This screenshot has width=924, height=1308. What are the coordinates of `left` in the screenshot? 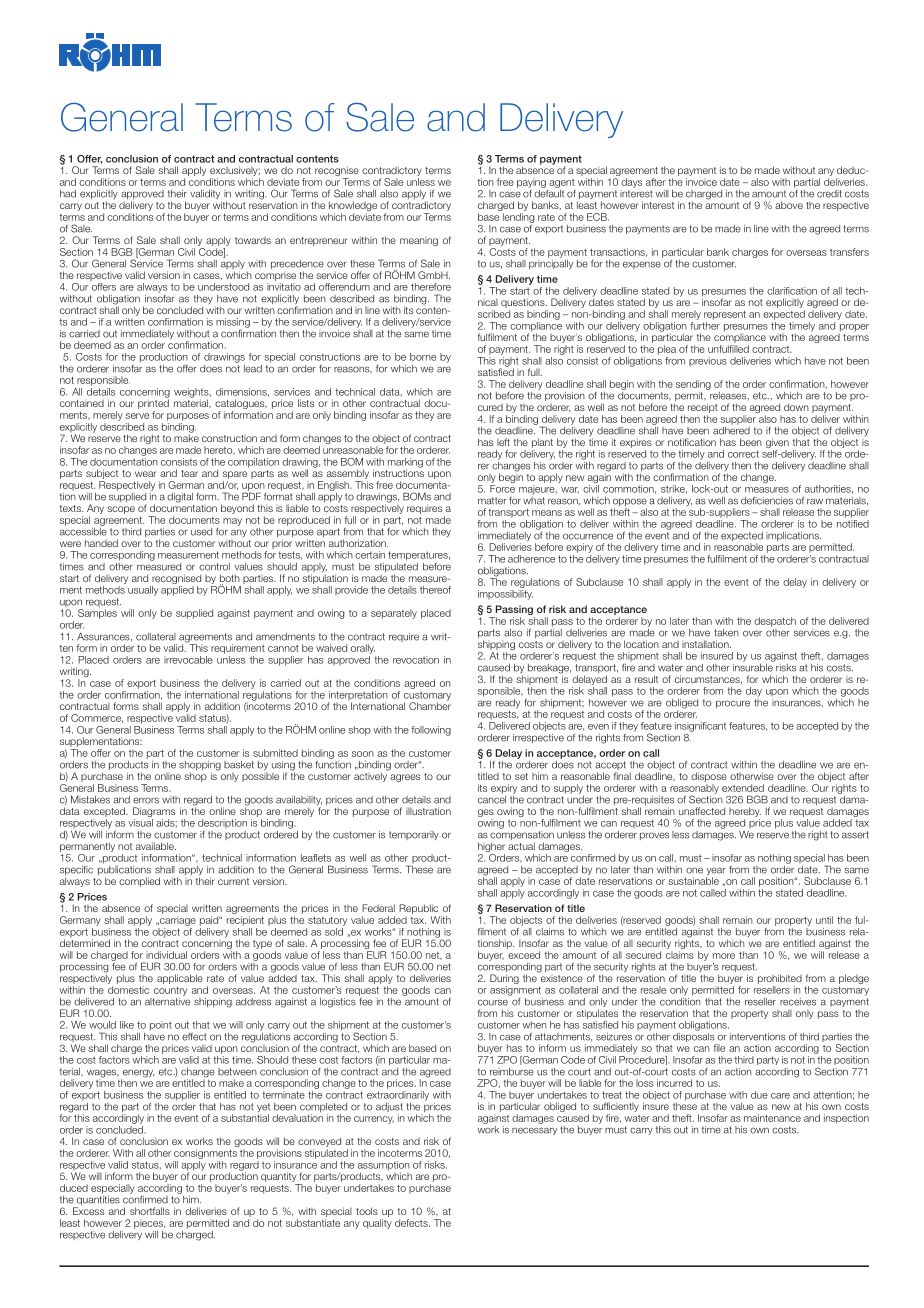 It's located at (503, 442).
